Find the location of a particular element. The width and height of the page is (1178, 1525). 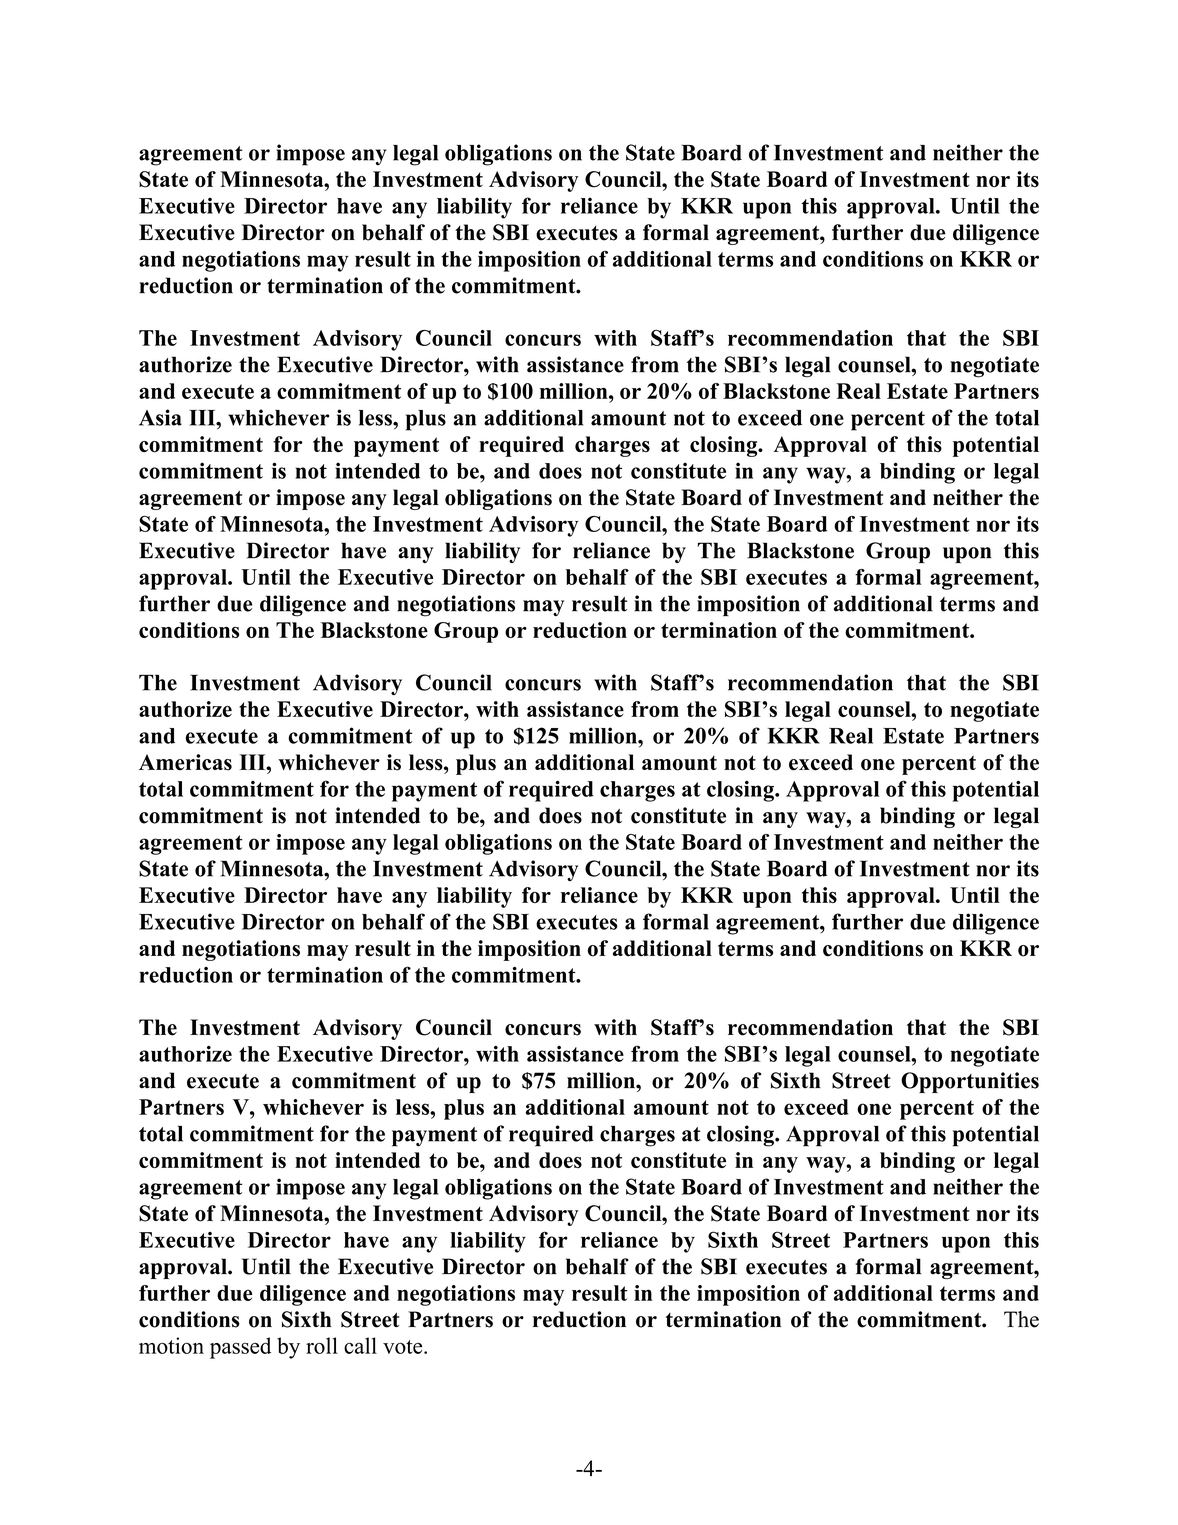

Asia is located at coordinates (160, 417).
